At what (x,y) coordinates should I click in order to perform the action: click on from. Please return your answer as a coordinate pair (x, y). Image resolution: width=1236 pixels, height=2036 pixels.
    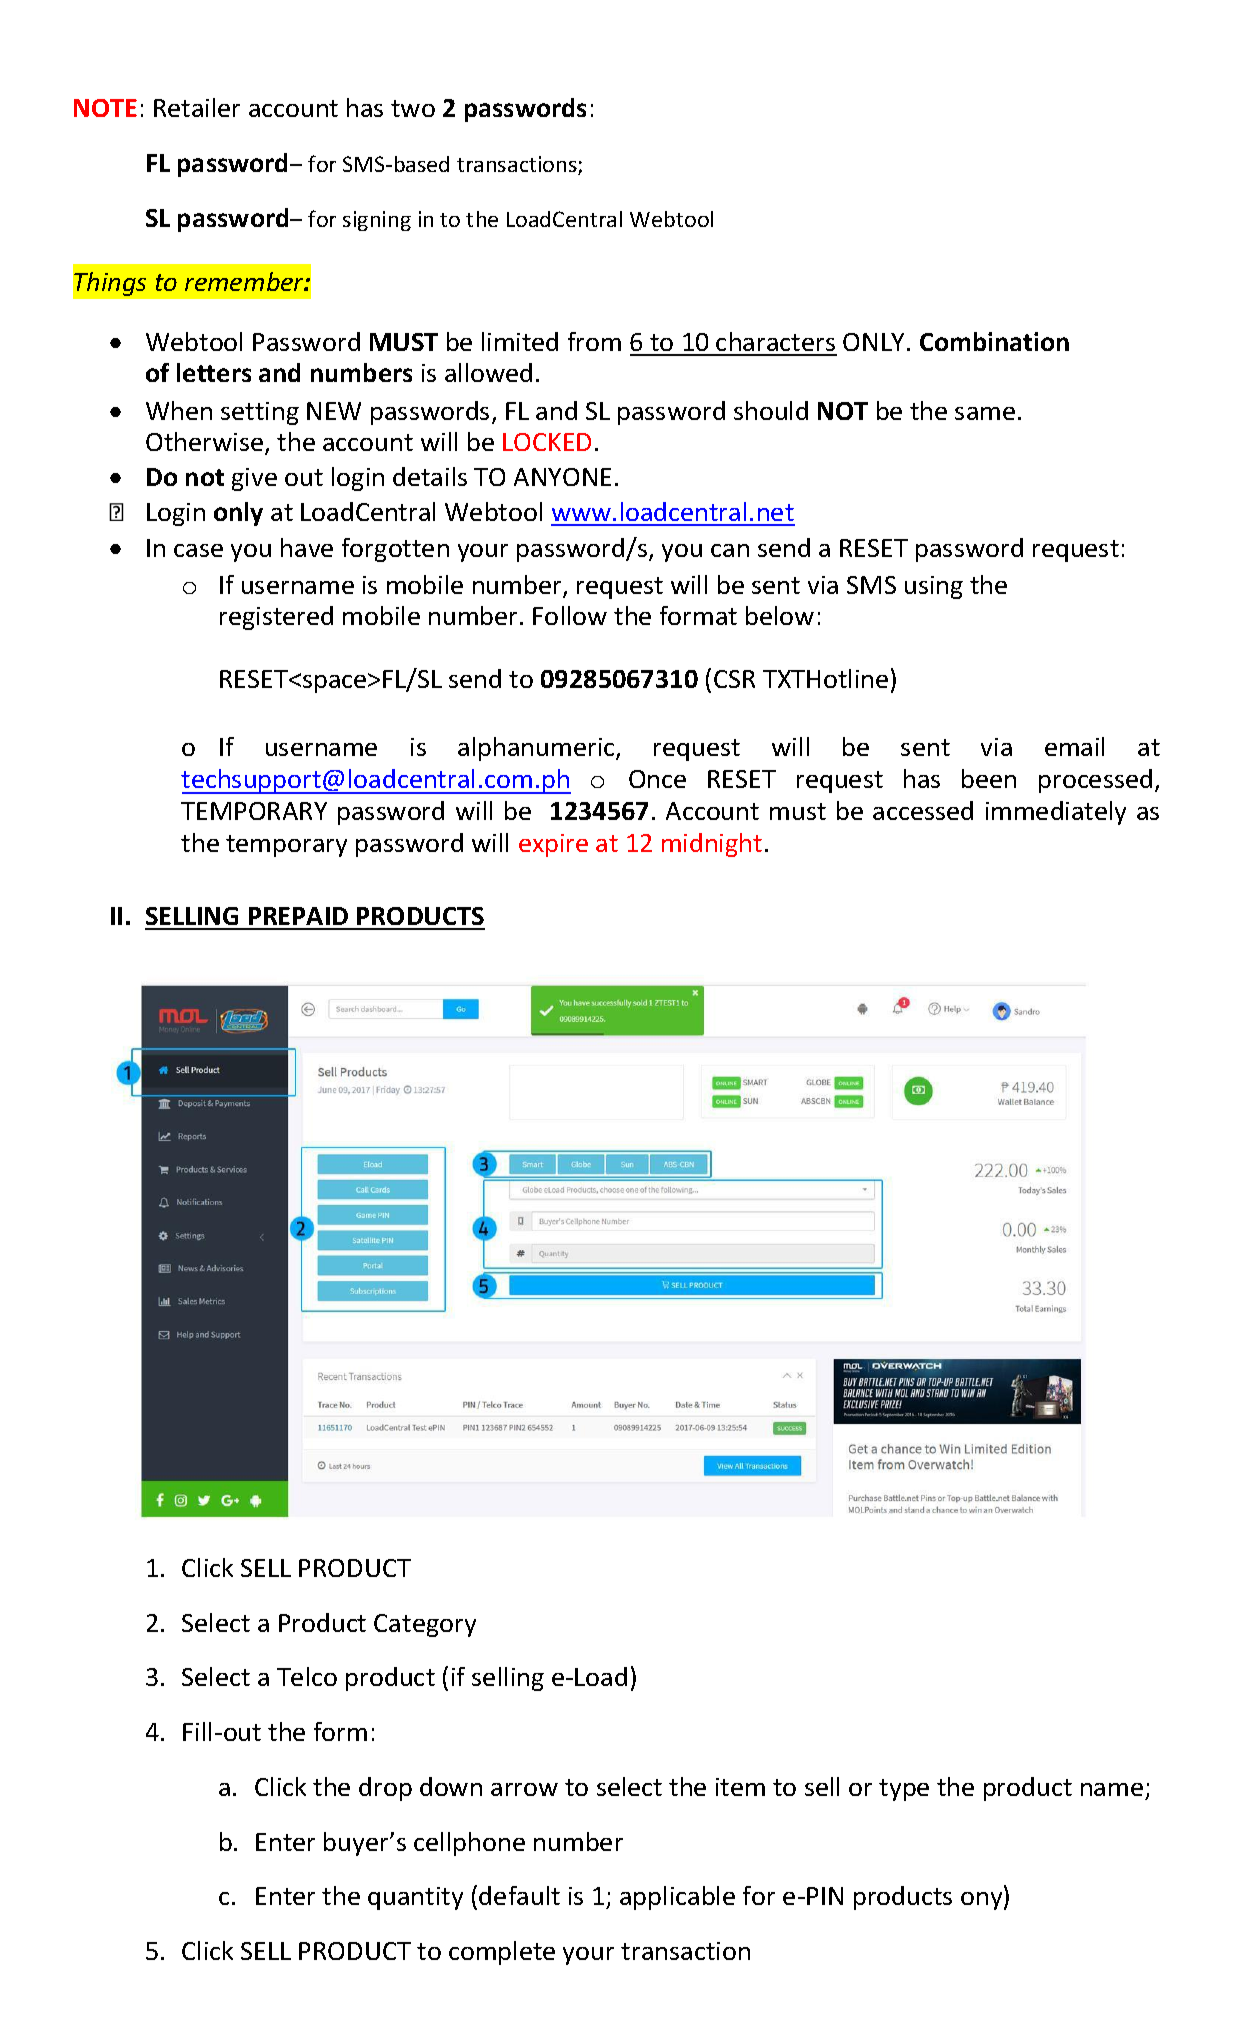
    Looking at the image, I should click on (594, 341).
